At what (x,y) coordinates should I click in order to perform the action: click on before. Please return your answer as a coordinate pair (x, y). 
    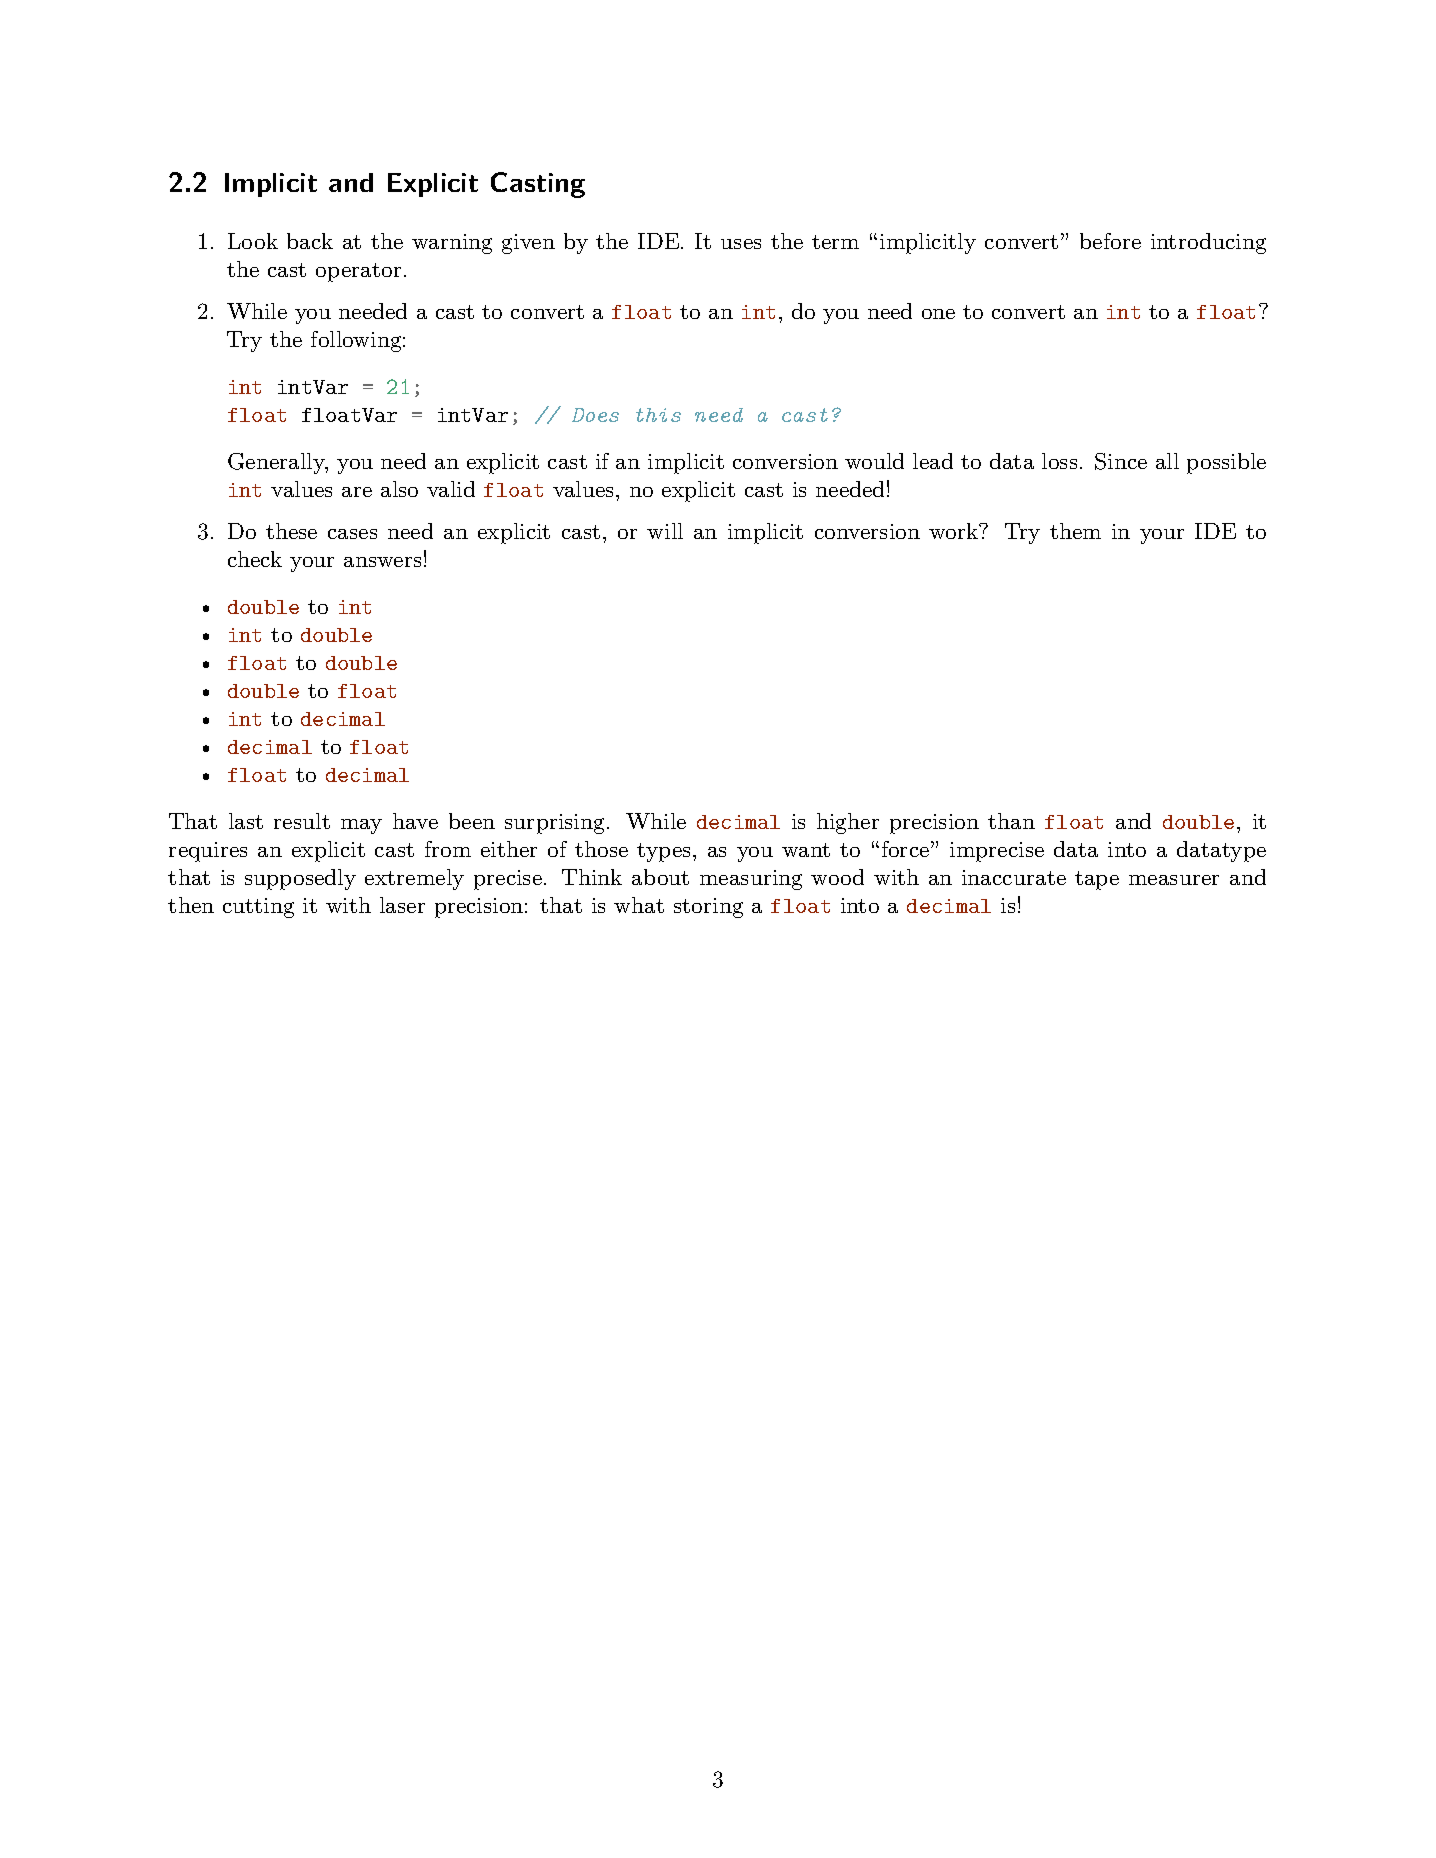
    Looking at the image, I should click on (1110, 241).
